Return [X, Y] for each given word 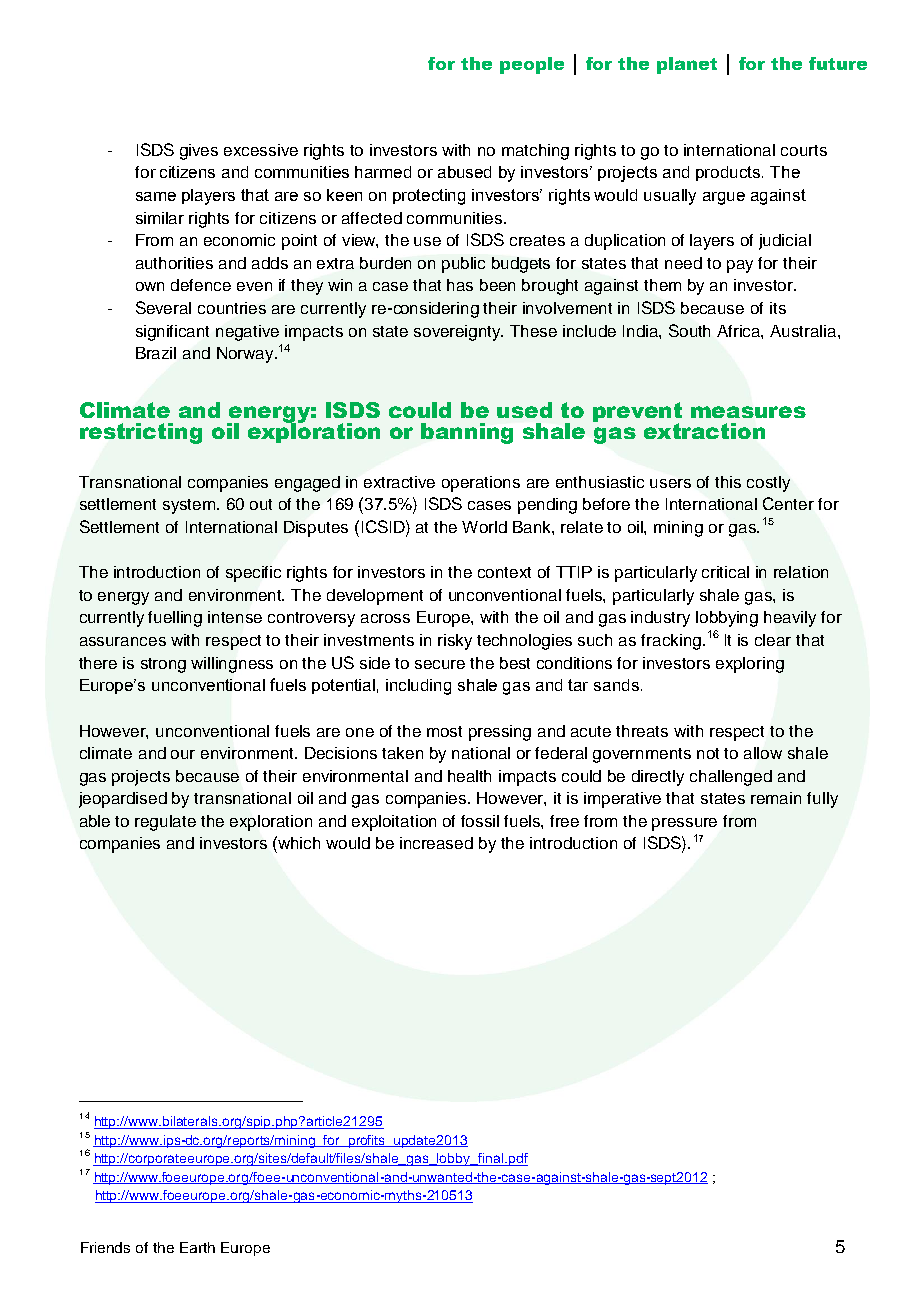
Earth [197, 1247]
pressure [684, 824]
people [532, 65]
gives [199, 152]
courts [804, 150]
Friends [105, 1247]
